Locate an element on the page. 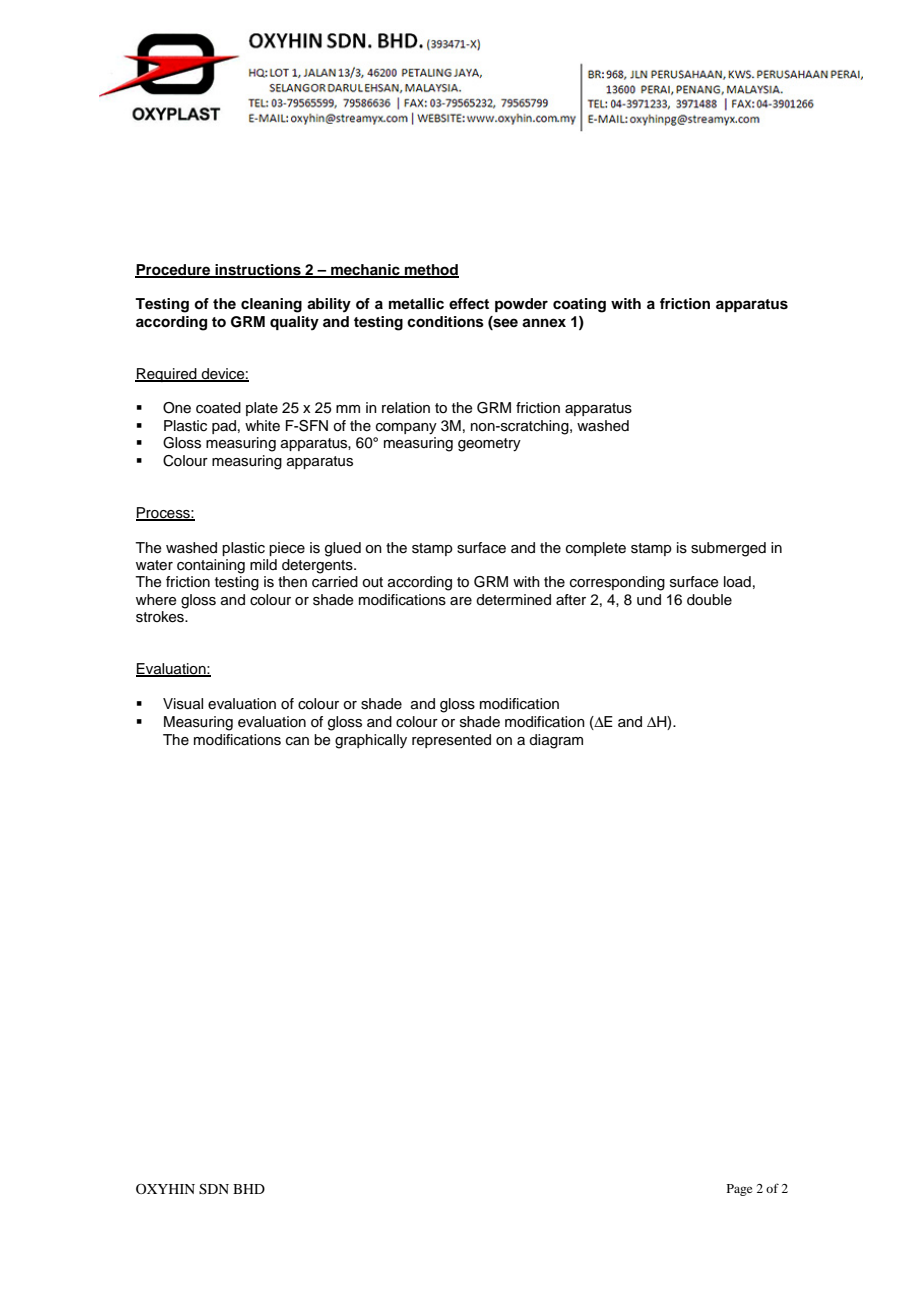 Image resolution: width=924 pixels, height=1308 pixels. BHD is located at coordinates (249, 1189).
